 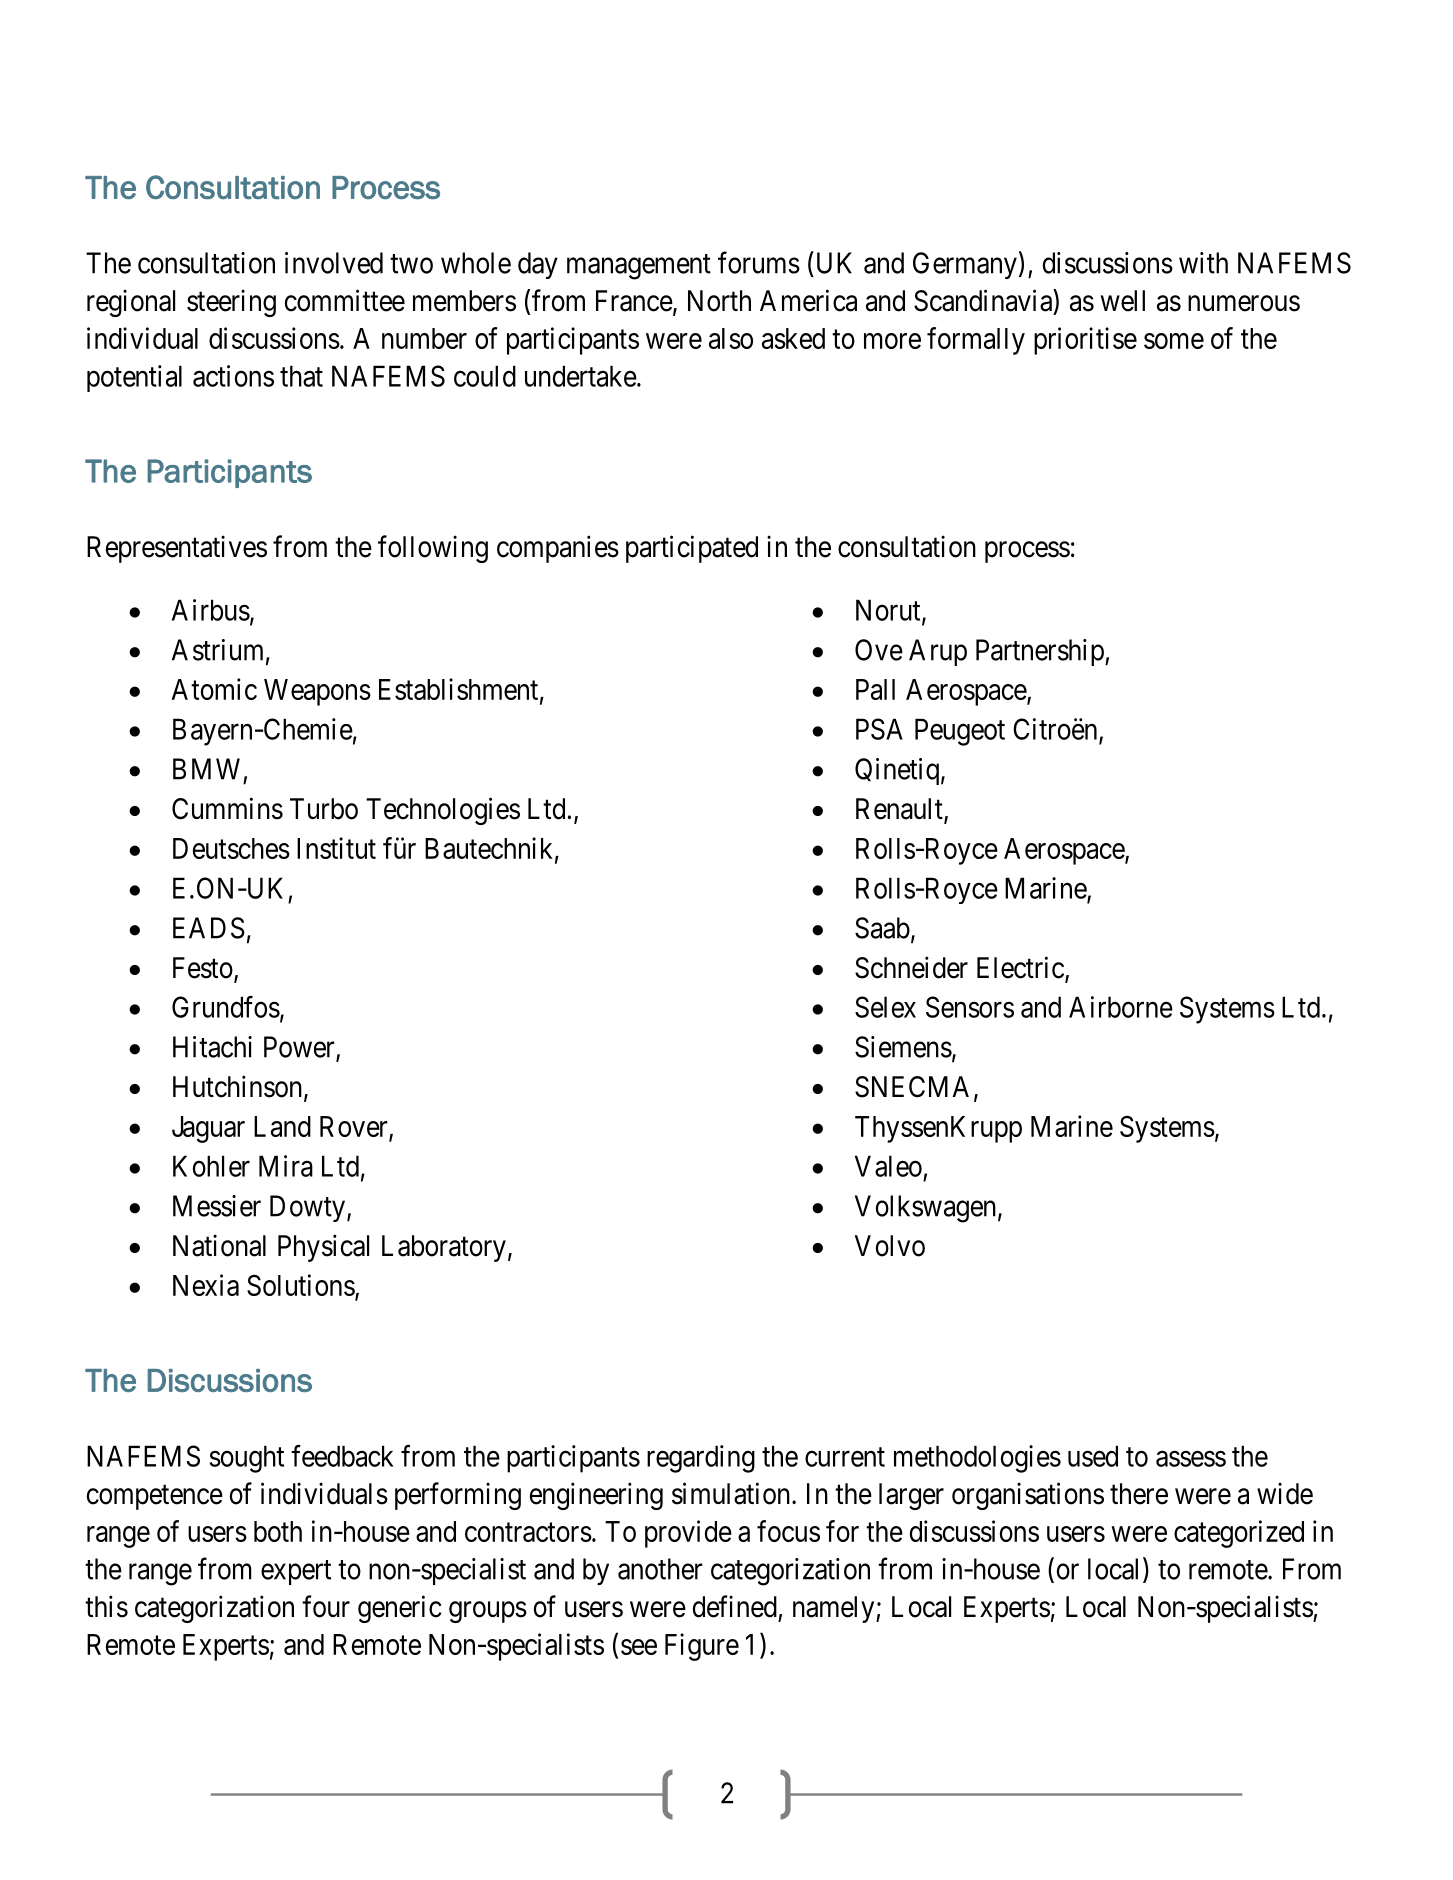 What do you see at coordinates (1041, 652) in the screenshot?
I see `Partnership` at bounding box center [1041, 652].
